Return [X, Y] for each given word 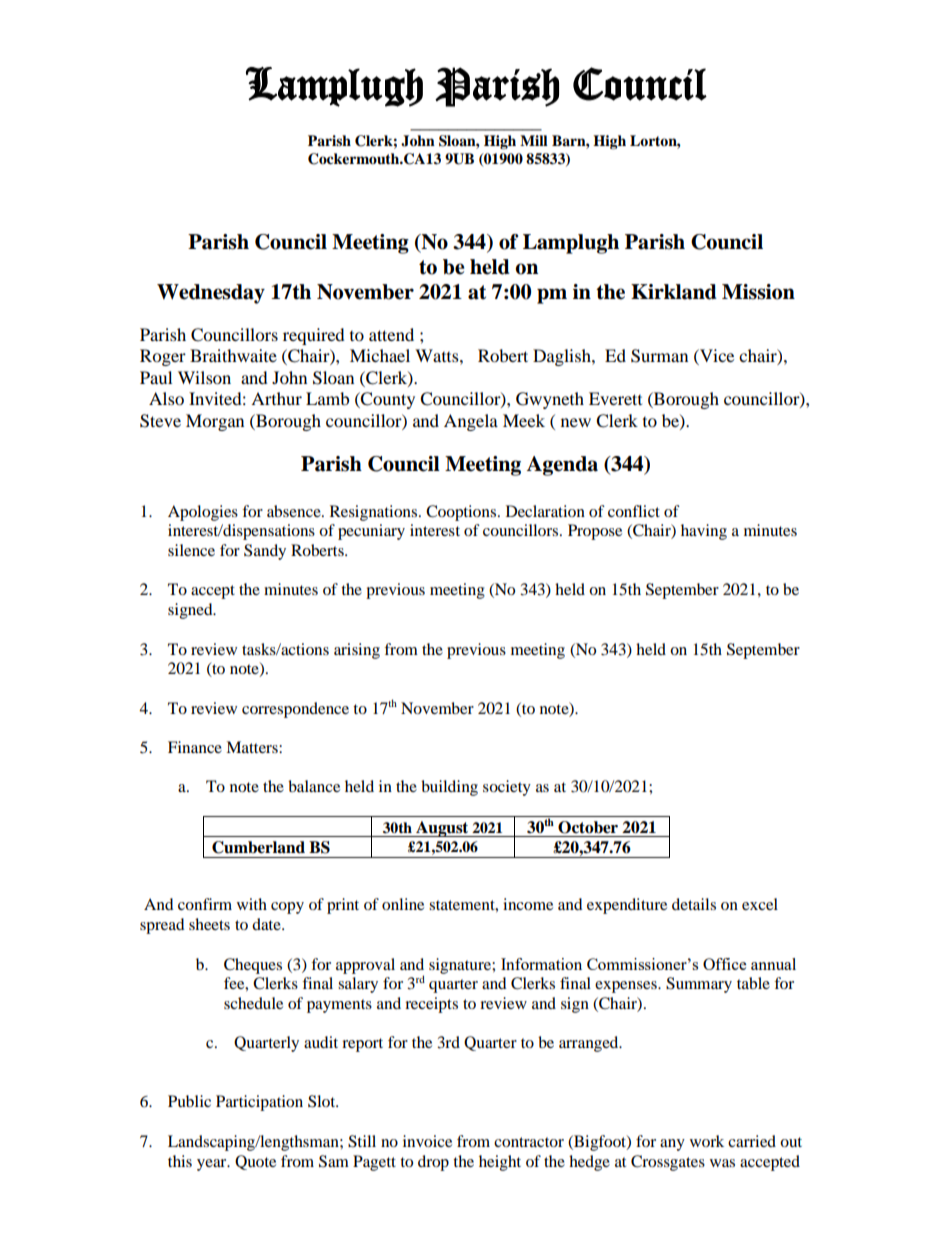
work [707, 1141]
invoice [427, 1141]
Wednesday [211, 294]
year [213, 1165]
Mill [534, 140]
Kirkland [674, 292]
